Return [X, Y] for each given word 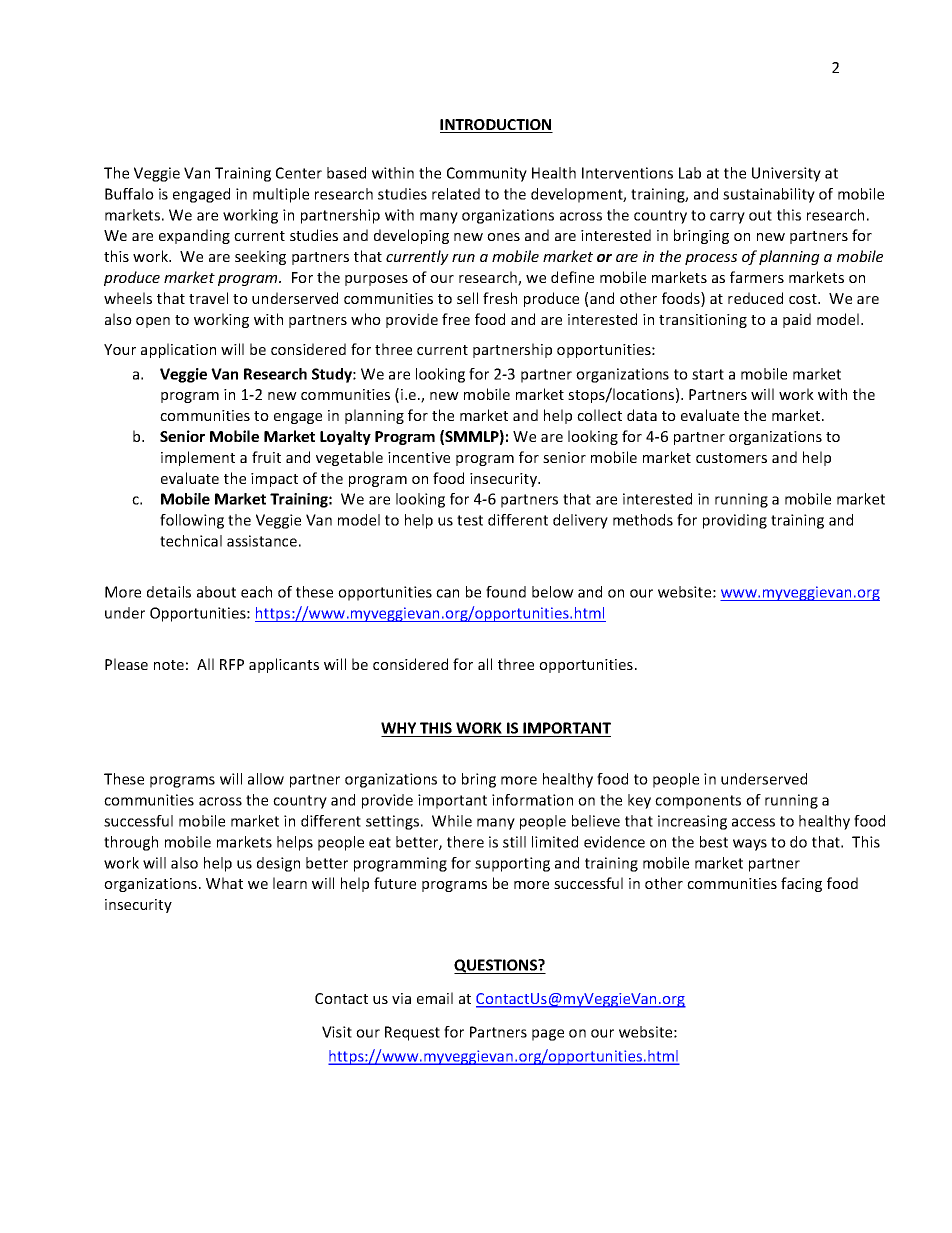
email [435, 998]
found [506, 592]
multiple [281, 195]
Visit [337, 1032]
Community [487, 174]
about [216, 592]
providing [735, 521]
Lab [690, 173]
